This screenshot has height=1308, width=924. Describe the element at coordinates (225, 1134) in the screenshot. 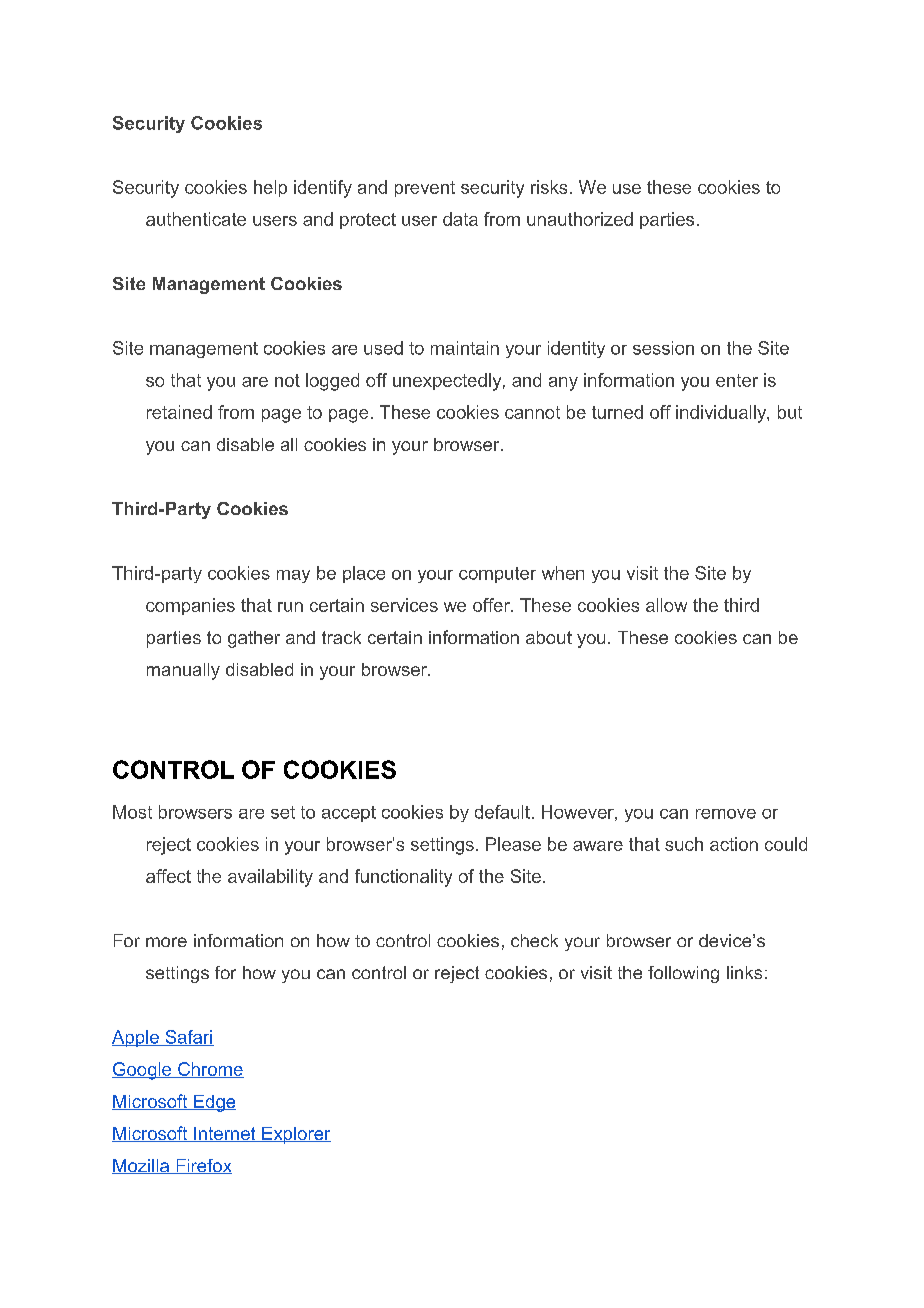

I see `Internet` at that location.
